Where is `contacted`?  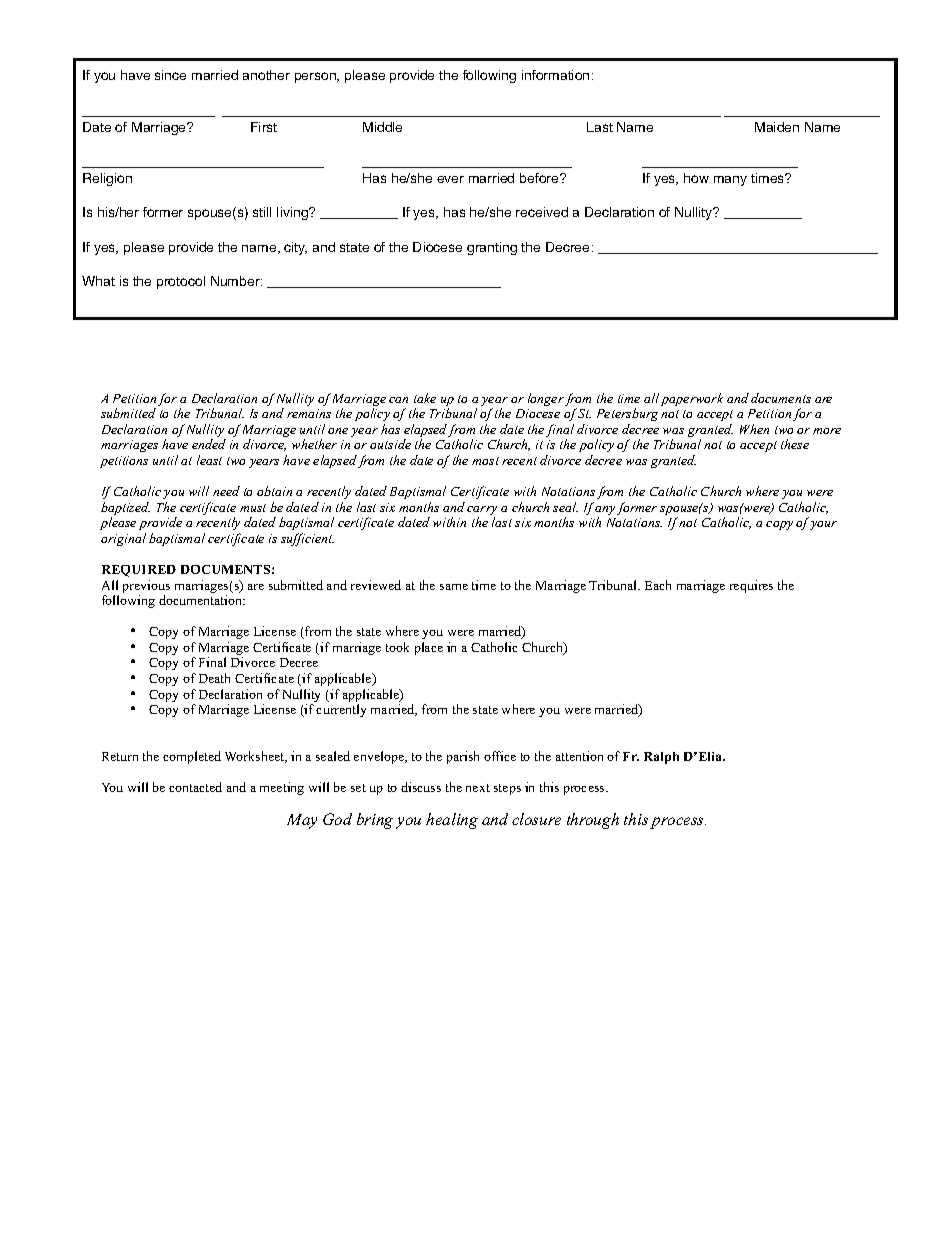
contacted is located at coordinates (195, 787).
